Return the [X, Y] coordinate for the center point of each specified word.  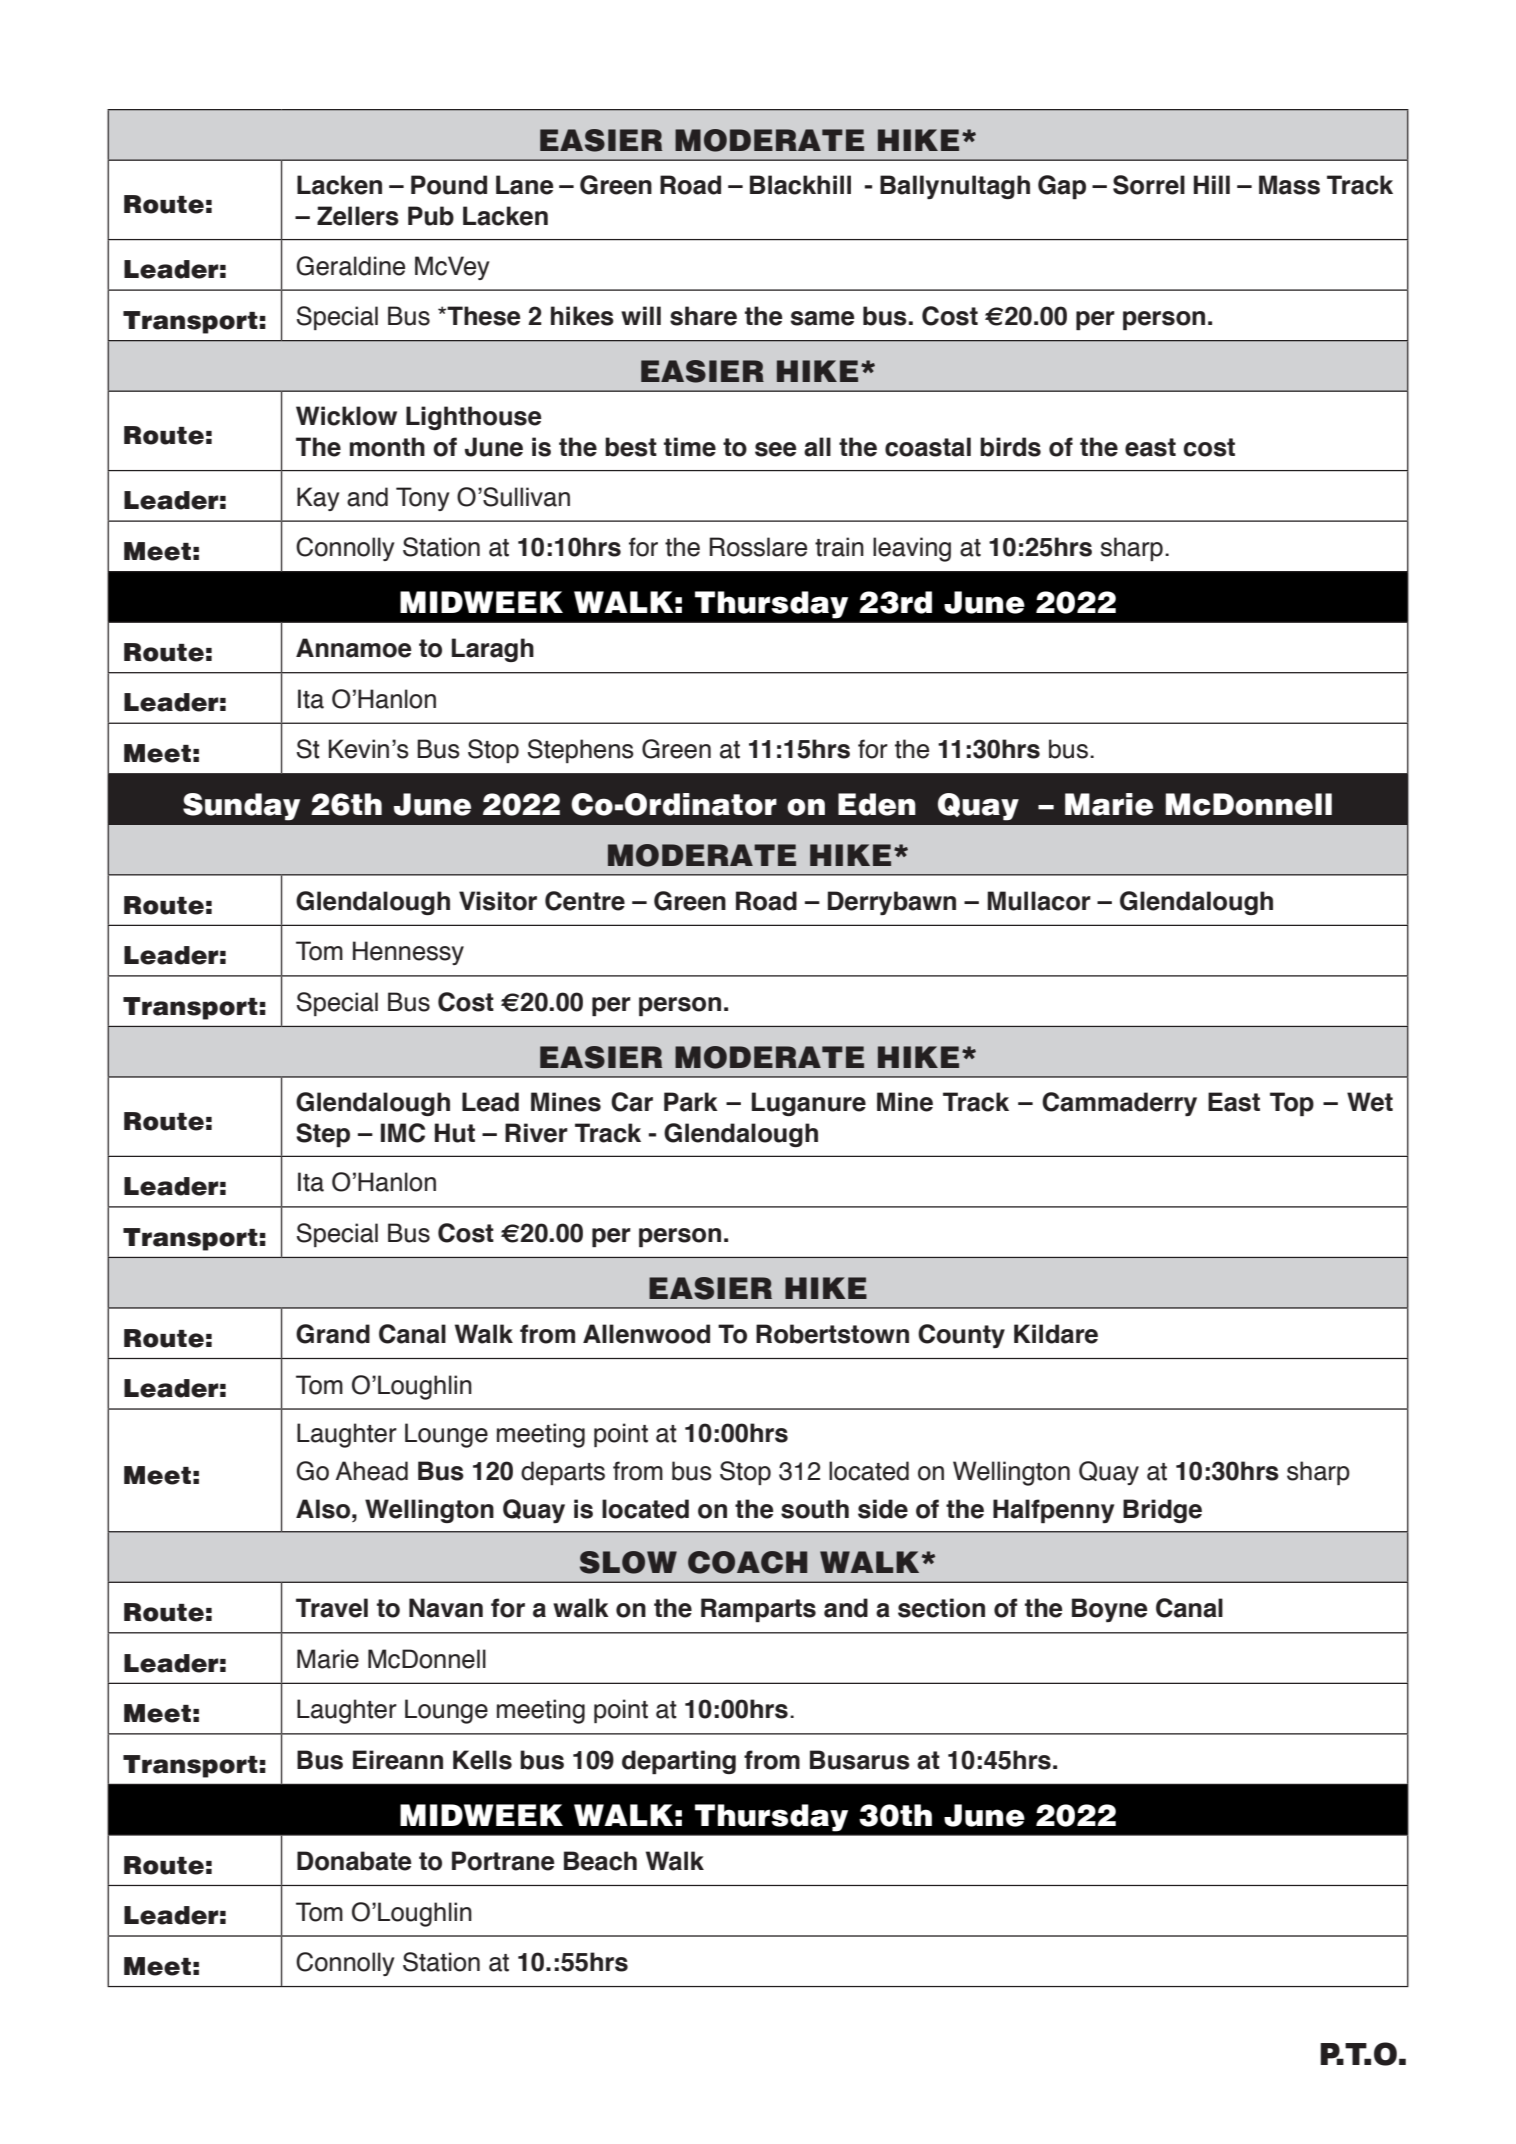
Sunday [241, 807]
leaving [912, 549]
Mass [1289, 185]
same [822, 318]
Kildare [1056, 1334]
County [961, 1336]
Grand [333, 1334]
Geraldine [351, 266]
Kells [482, 1760]
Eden [877, 804]
